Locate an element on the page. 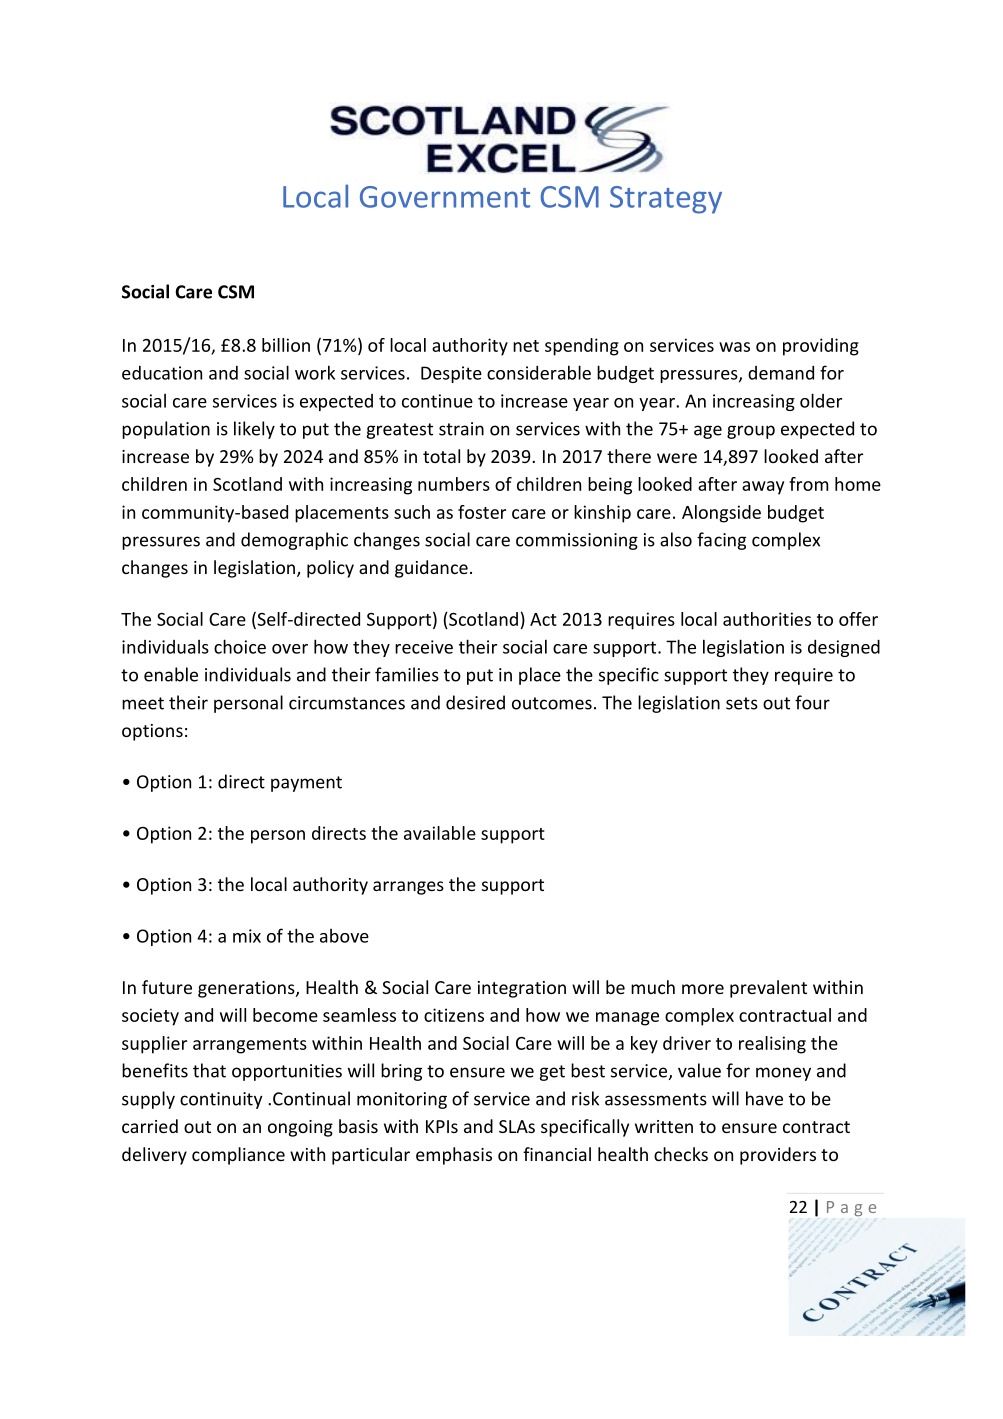 The height and width of the page is (1419, 1003). available is located at coordinates (440, 833).
